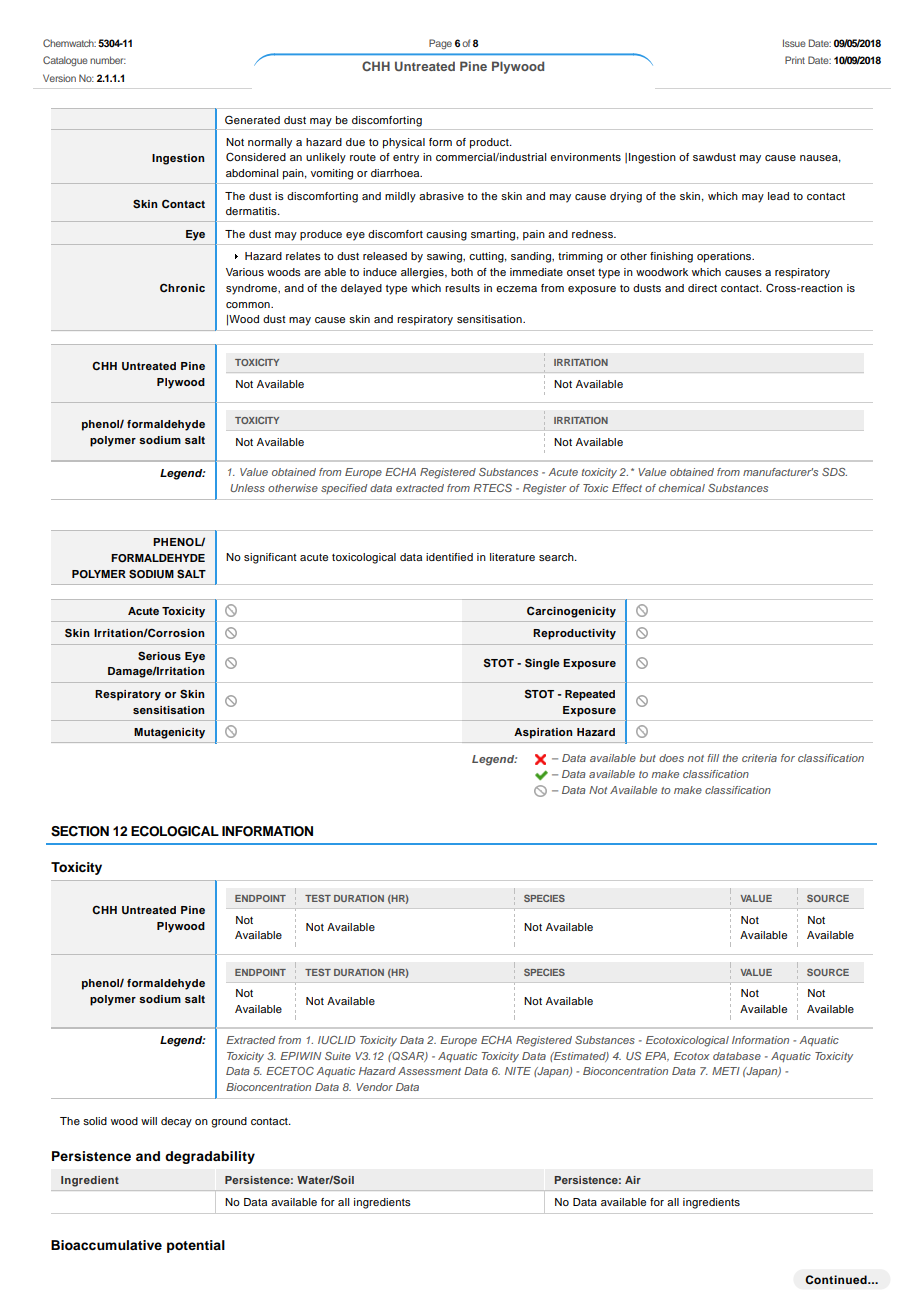  What do you see at coordinates (108, 60) in the screenshot?
I see `number` at bounding box center [108, 60].
